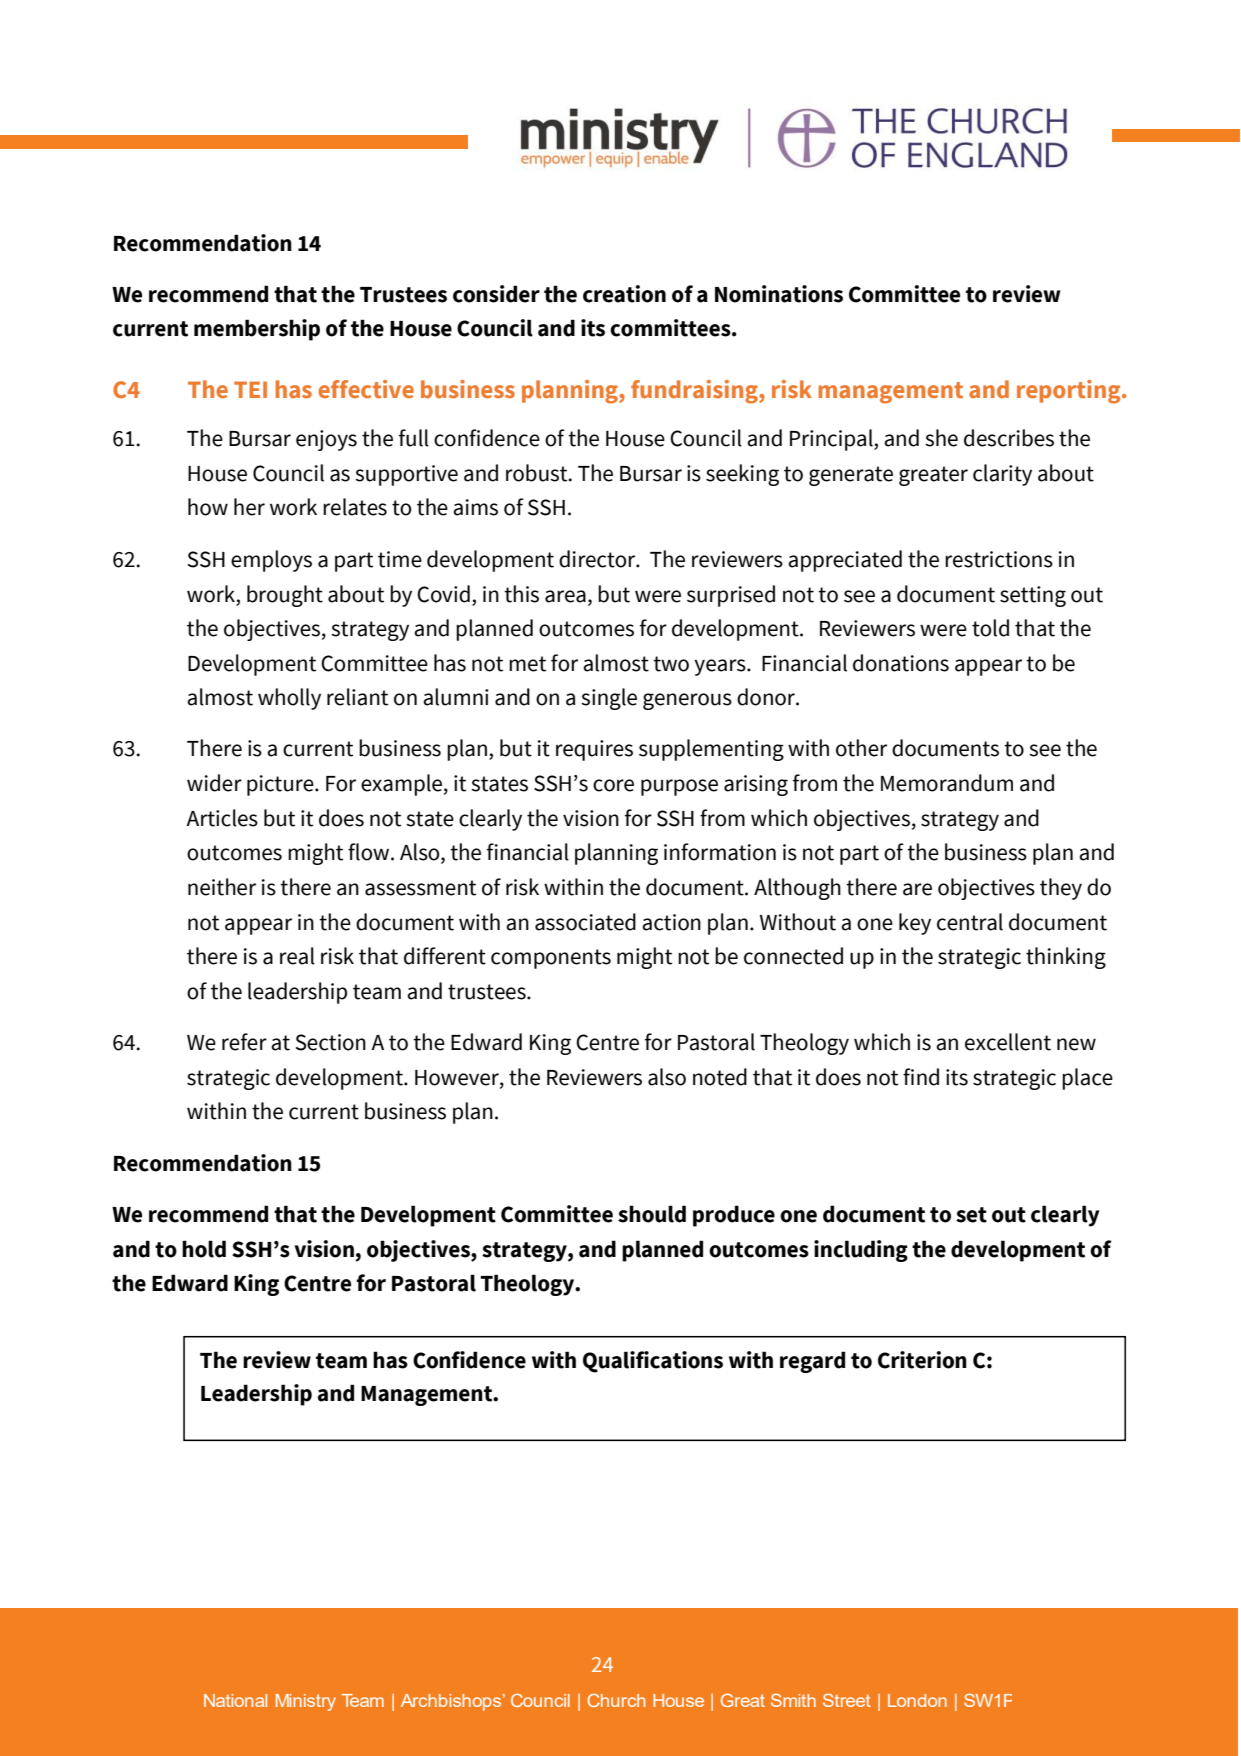 The width and height of the image is (1241, 1756). What do you see at coordinates (204, 1249) in the image?
I see `hold` at bounding box center [204, 1249].
